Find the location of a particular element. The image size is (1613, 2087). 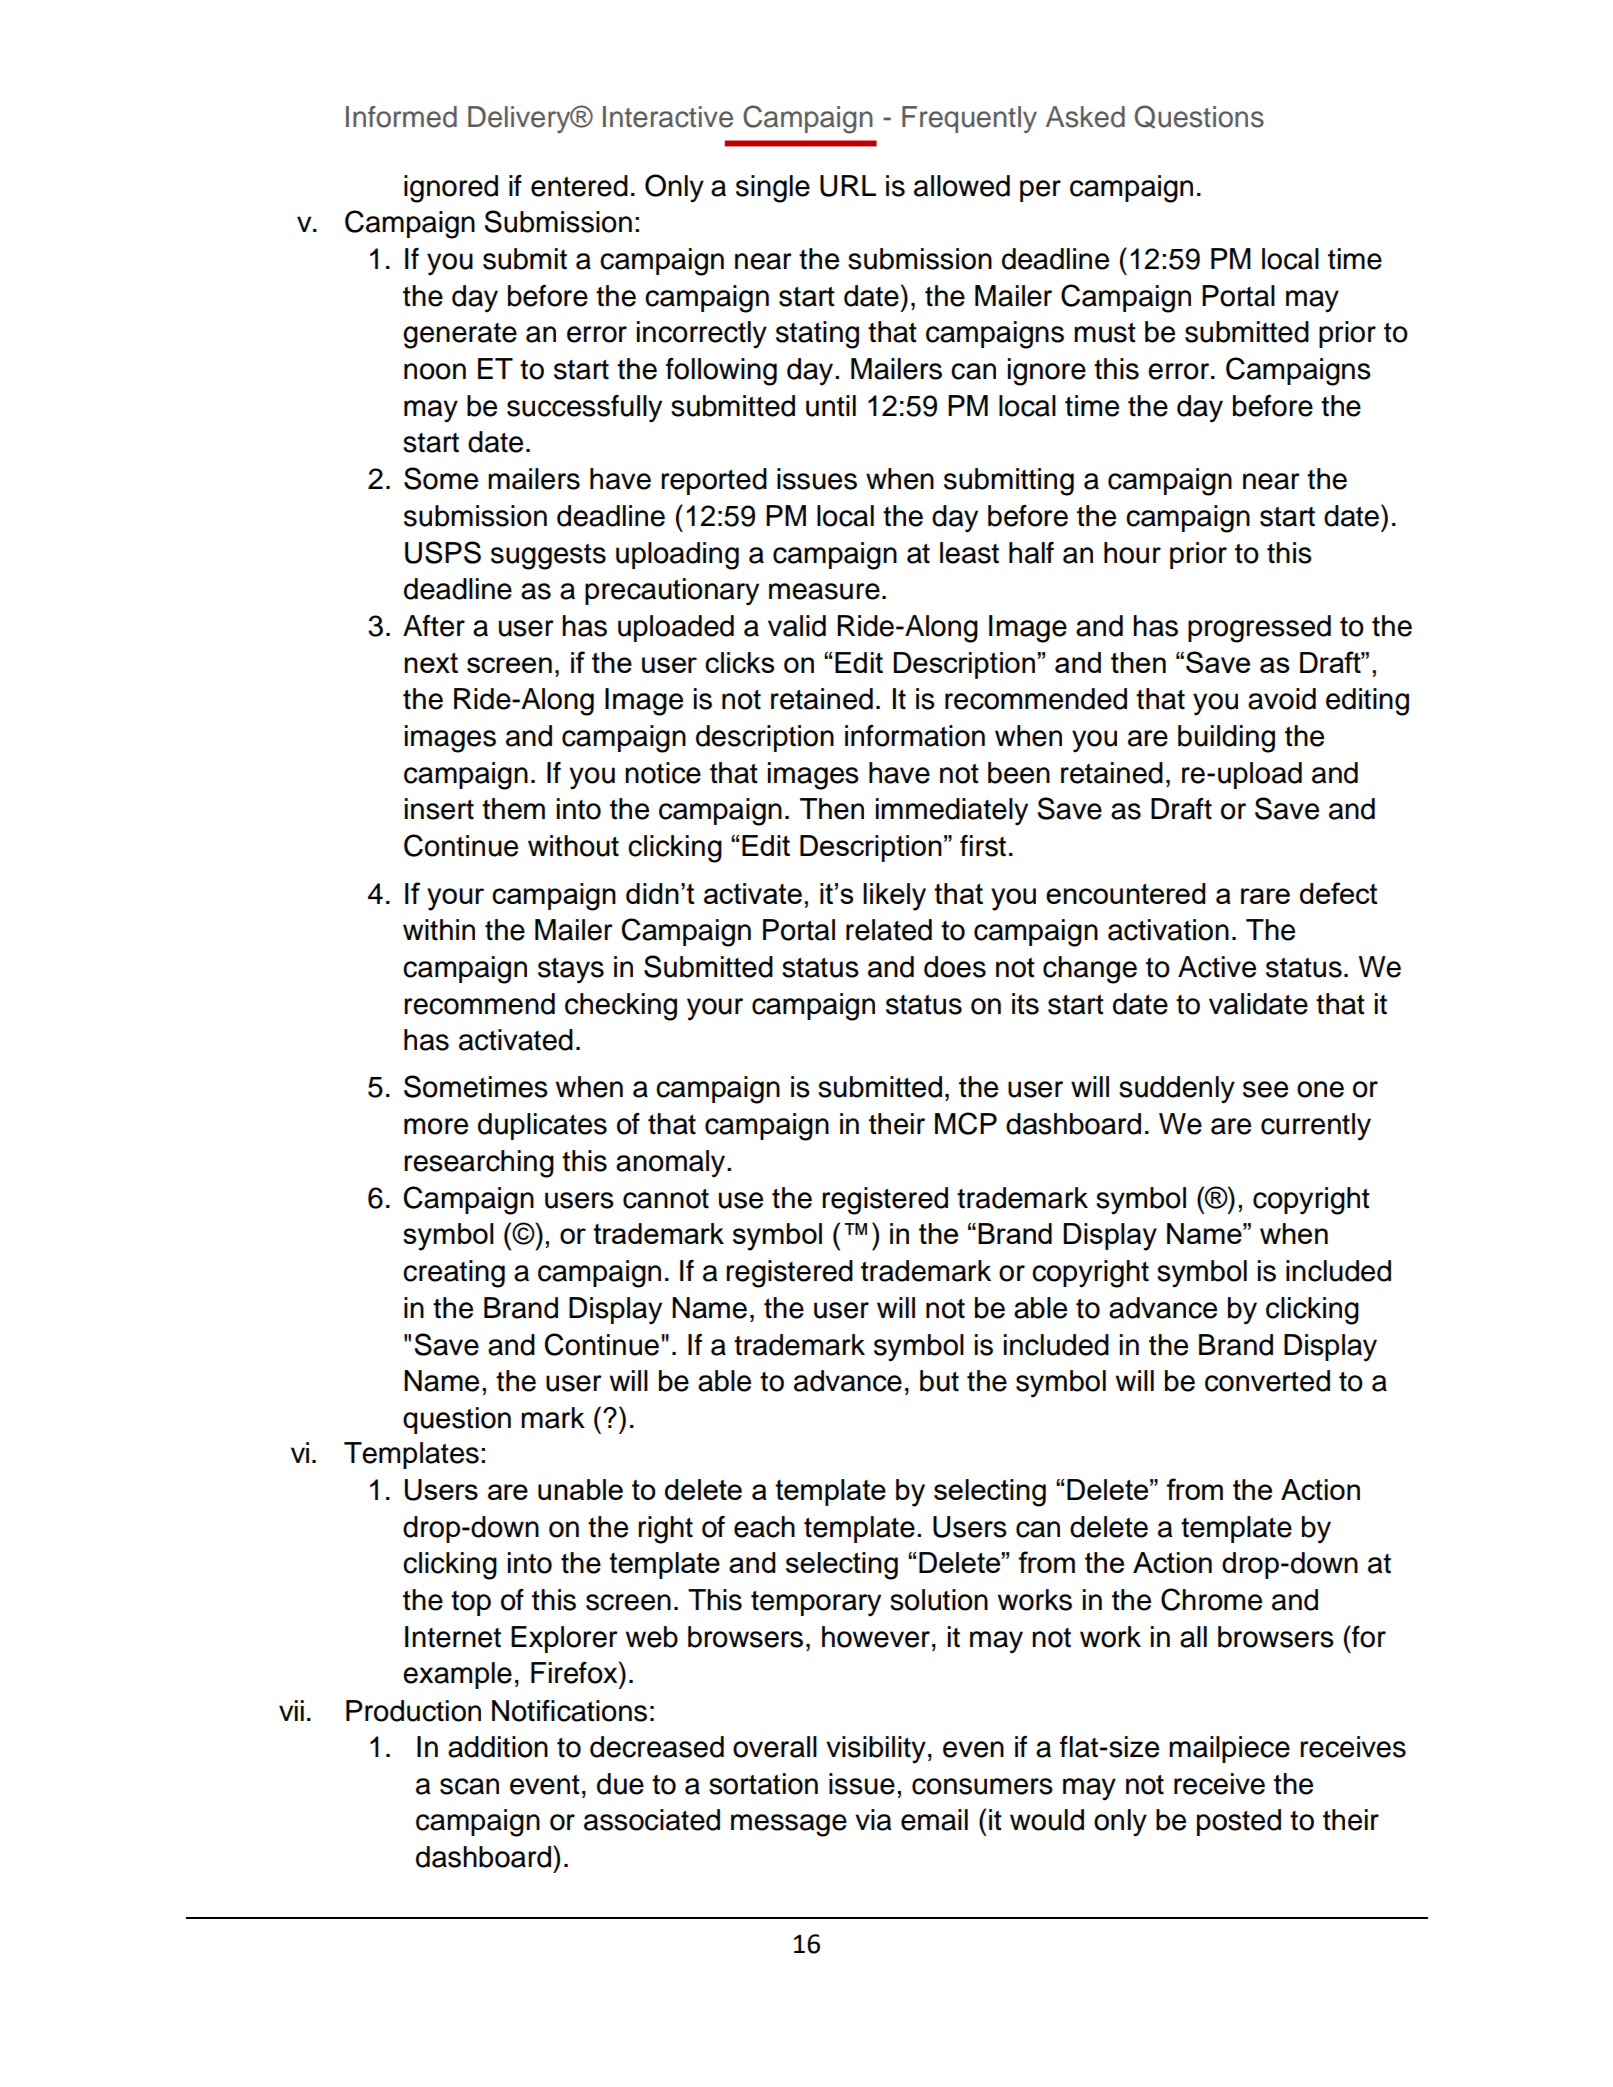

currently is located at coordinates (1316, 1127).
